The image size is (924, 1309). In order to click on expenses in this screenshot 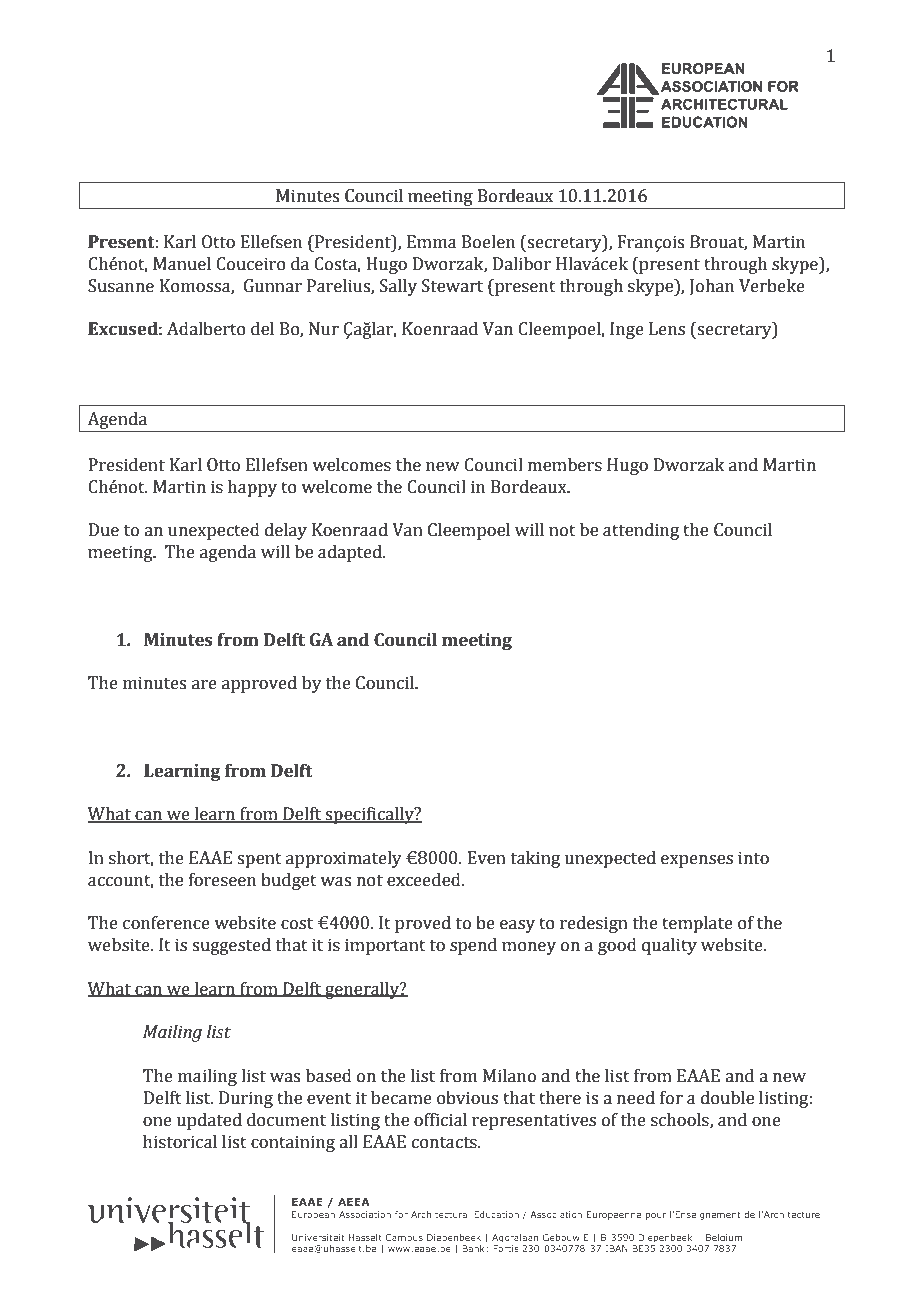, I will do `click(697, 861)`.
